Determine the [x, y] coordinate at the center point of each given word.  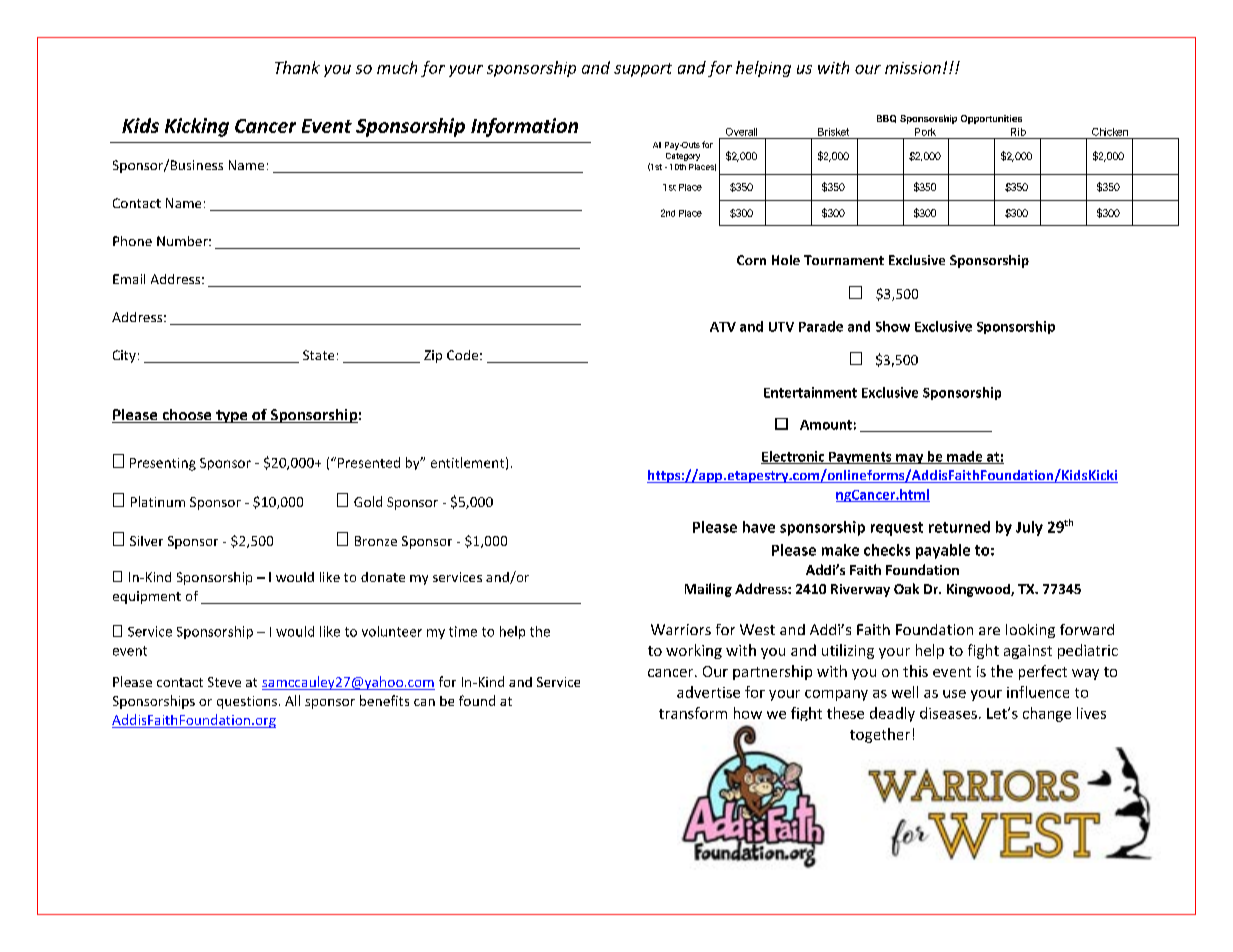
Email [129, 279]
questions [247, 702]
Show [893, 326]
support [643, 70]
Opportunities [991, 119]
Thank [297, 67]
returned [959, 527]
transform [693, 713]
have [759, 527]
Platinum [158, 501]
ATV [723, 327]
